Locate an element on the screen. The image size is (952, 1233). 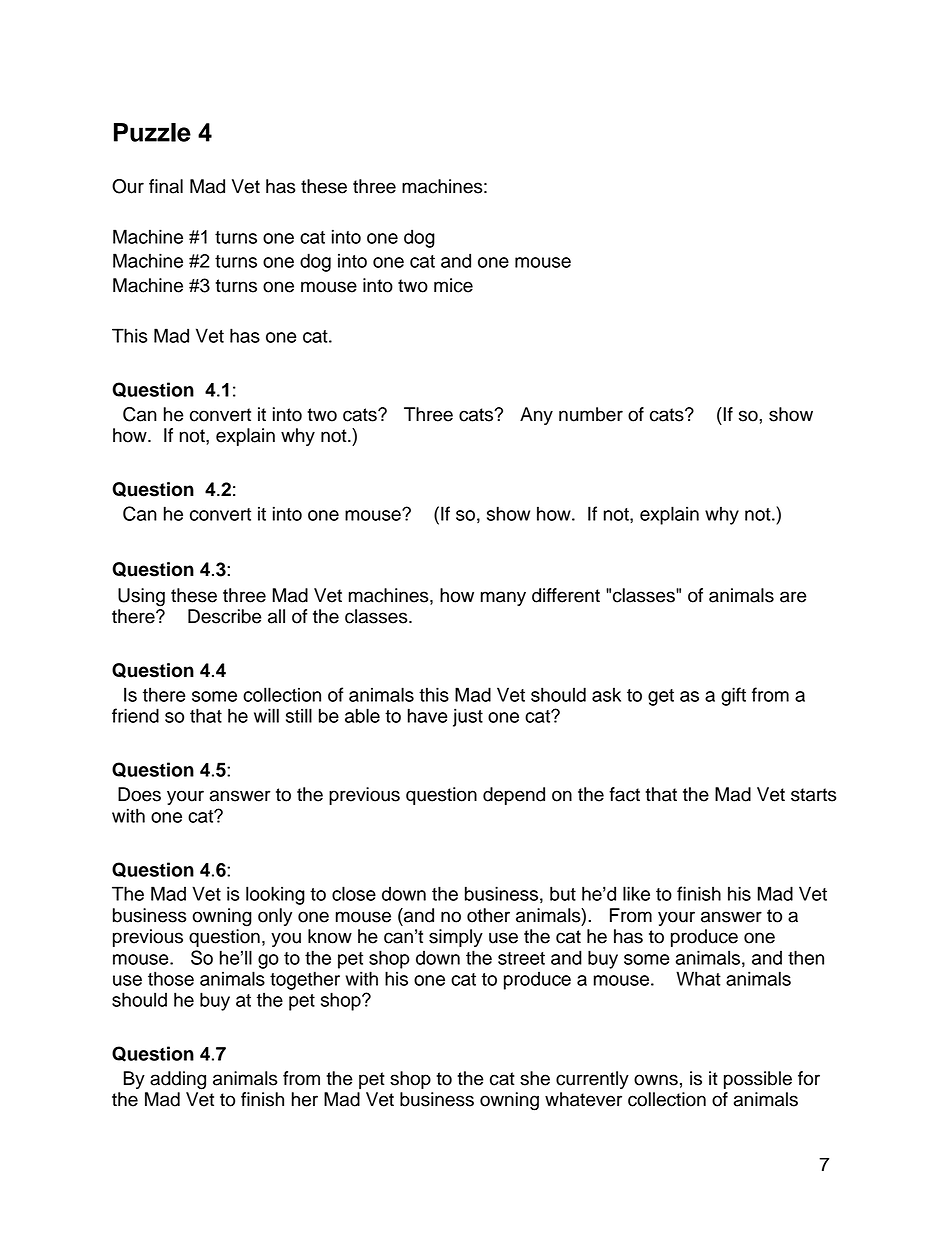
many is located at coordinates (503, 598).
